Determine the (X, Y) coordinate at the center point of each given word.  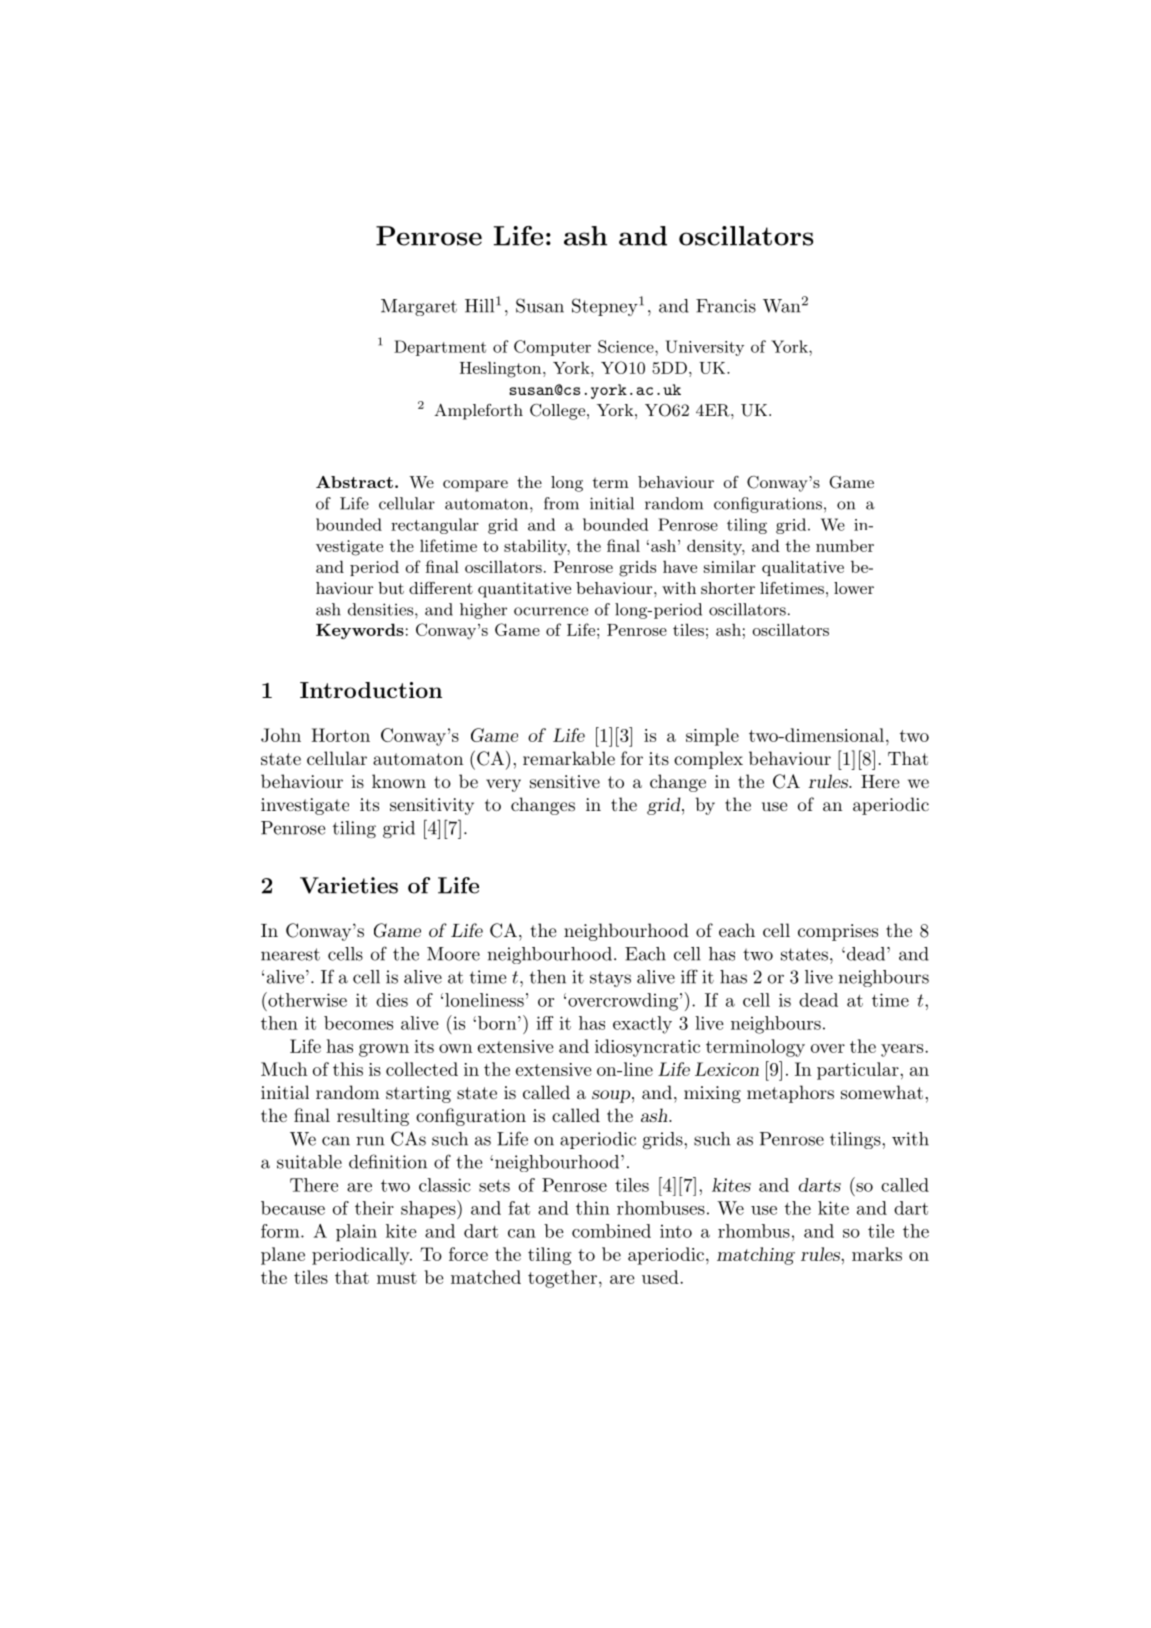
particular (859, 1071)
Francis (726, 306)
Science (627, 346)
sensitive (565, 781)
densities (382, 609)
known (399, 781)
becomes (358, 1023)
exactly (642, 1025)
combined (611, 1231)
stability (537, 547)
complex (708, 760)
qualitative (803, 568)
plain (356, 1233)
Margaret (419, 307)
